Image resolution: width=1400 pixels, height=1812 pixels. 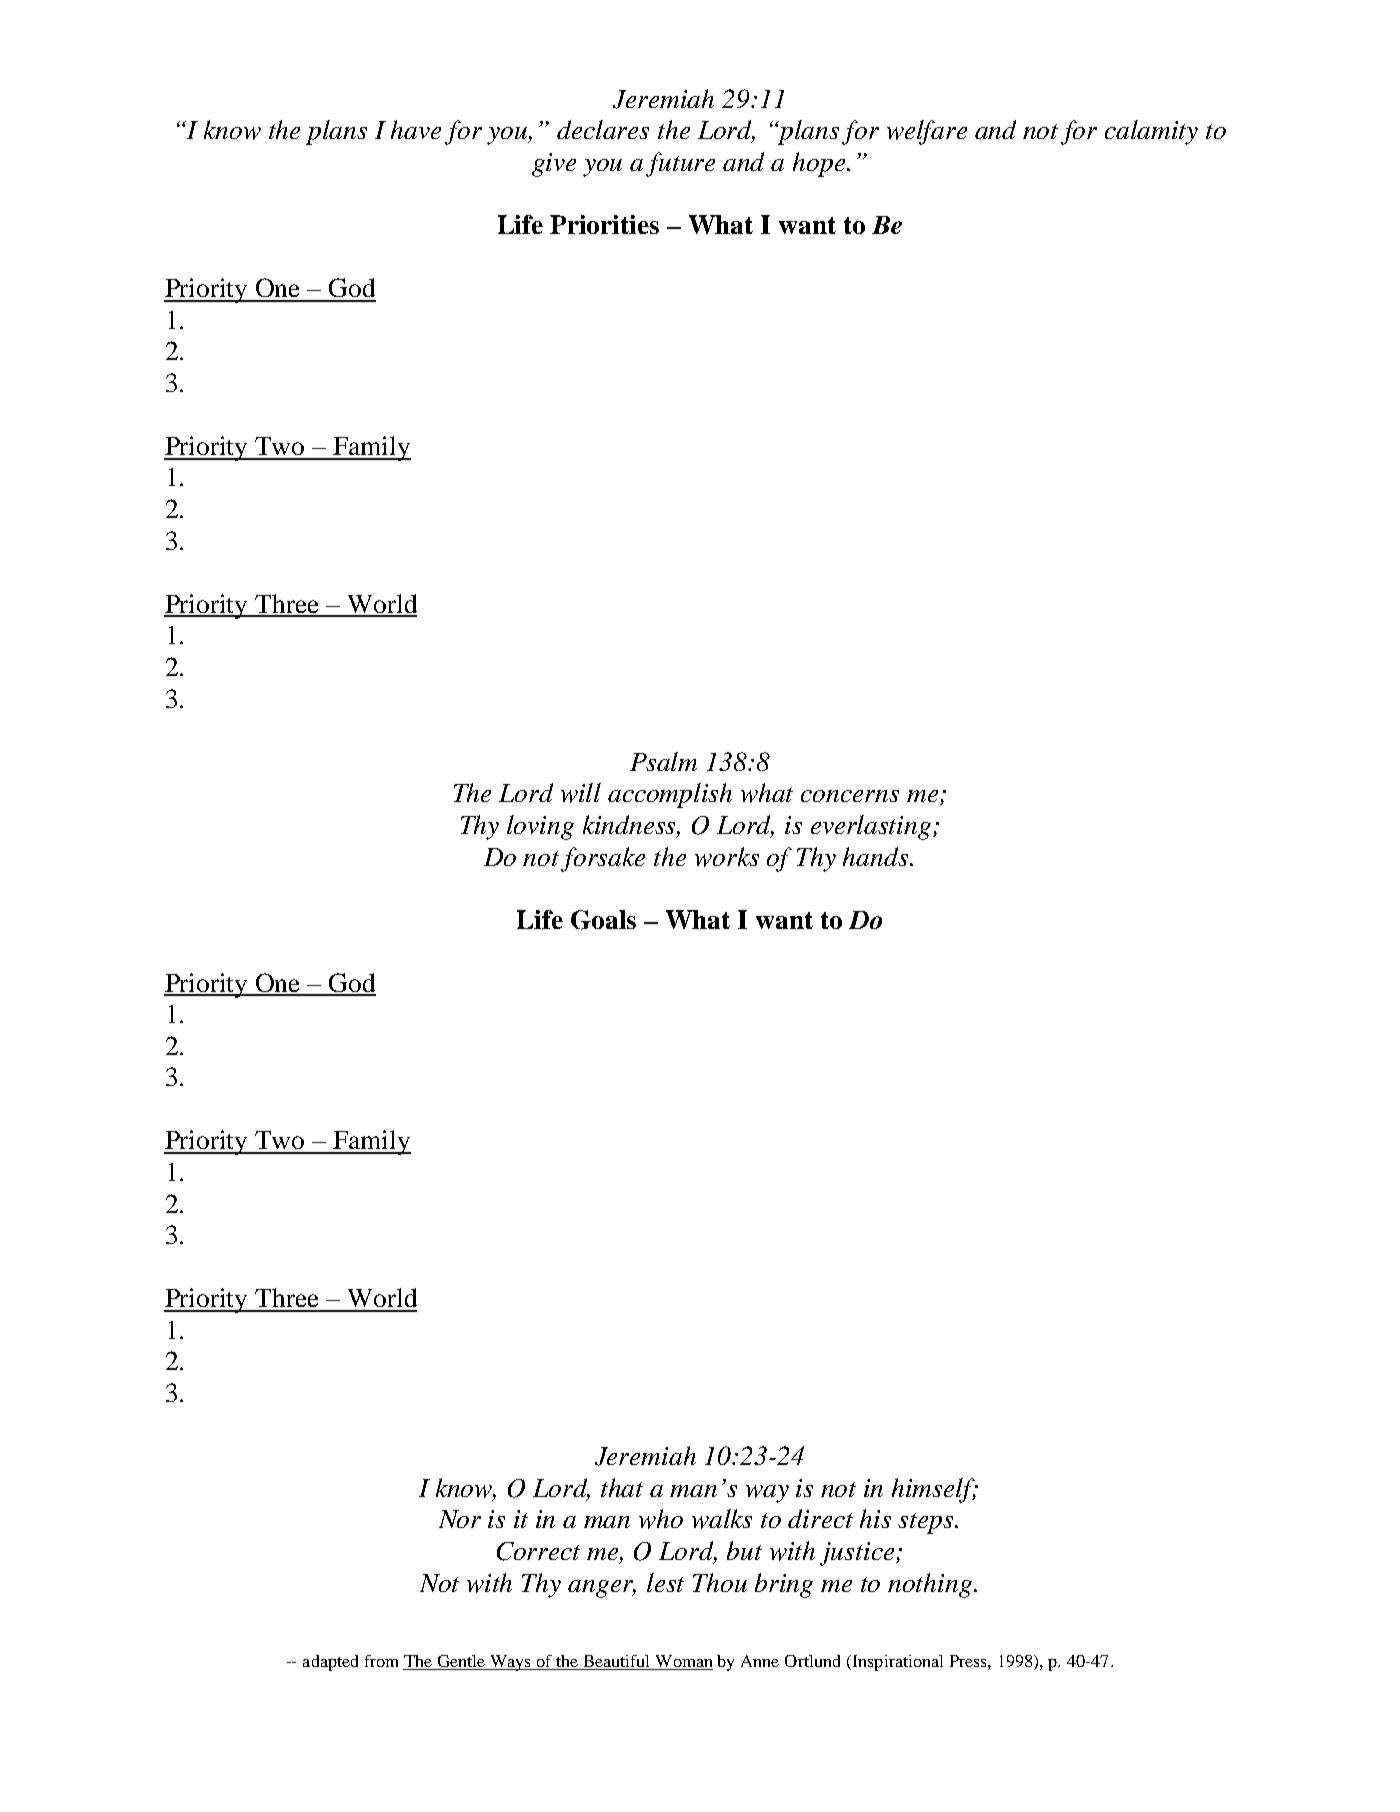 What do you see at coordinates (720, 1582) in the screenshot?
I see `Thou` at bounding box center [720, 1582].
